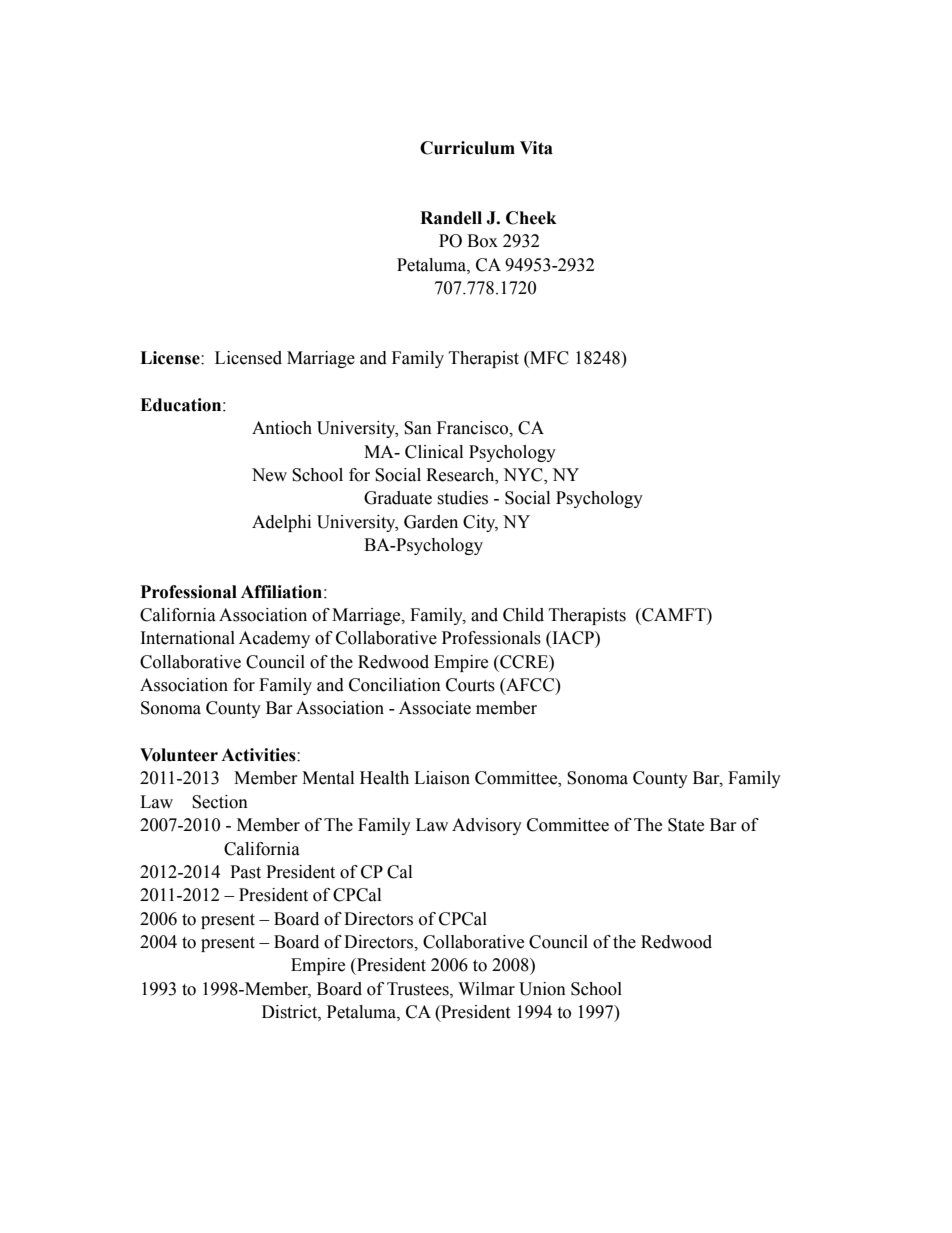  Describe the element at coordinates (282, 428) in the screenshot. I see `Antioch` at that location.
